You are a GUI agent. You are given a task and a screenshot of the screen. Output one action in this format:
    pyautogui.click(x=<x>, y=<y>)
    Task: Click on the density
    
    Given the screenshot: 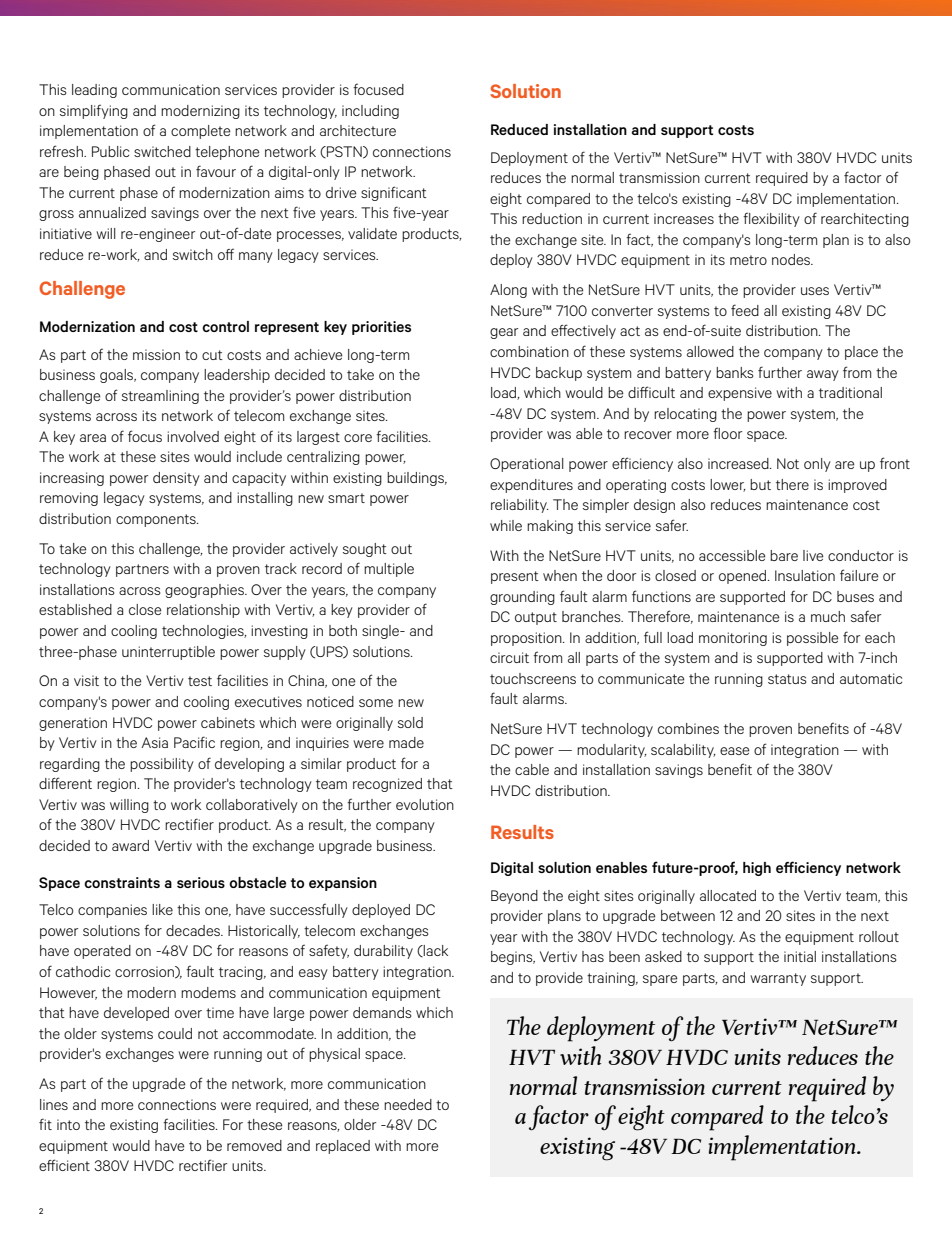 What is the action you would take?
    pyautogui.click(x=176, y=479)
